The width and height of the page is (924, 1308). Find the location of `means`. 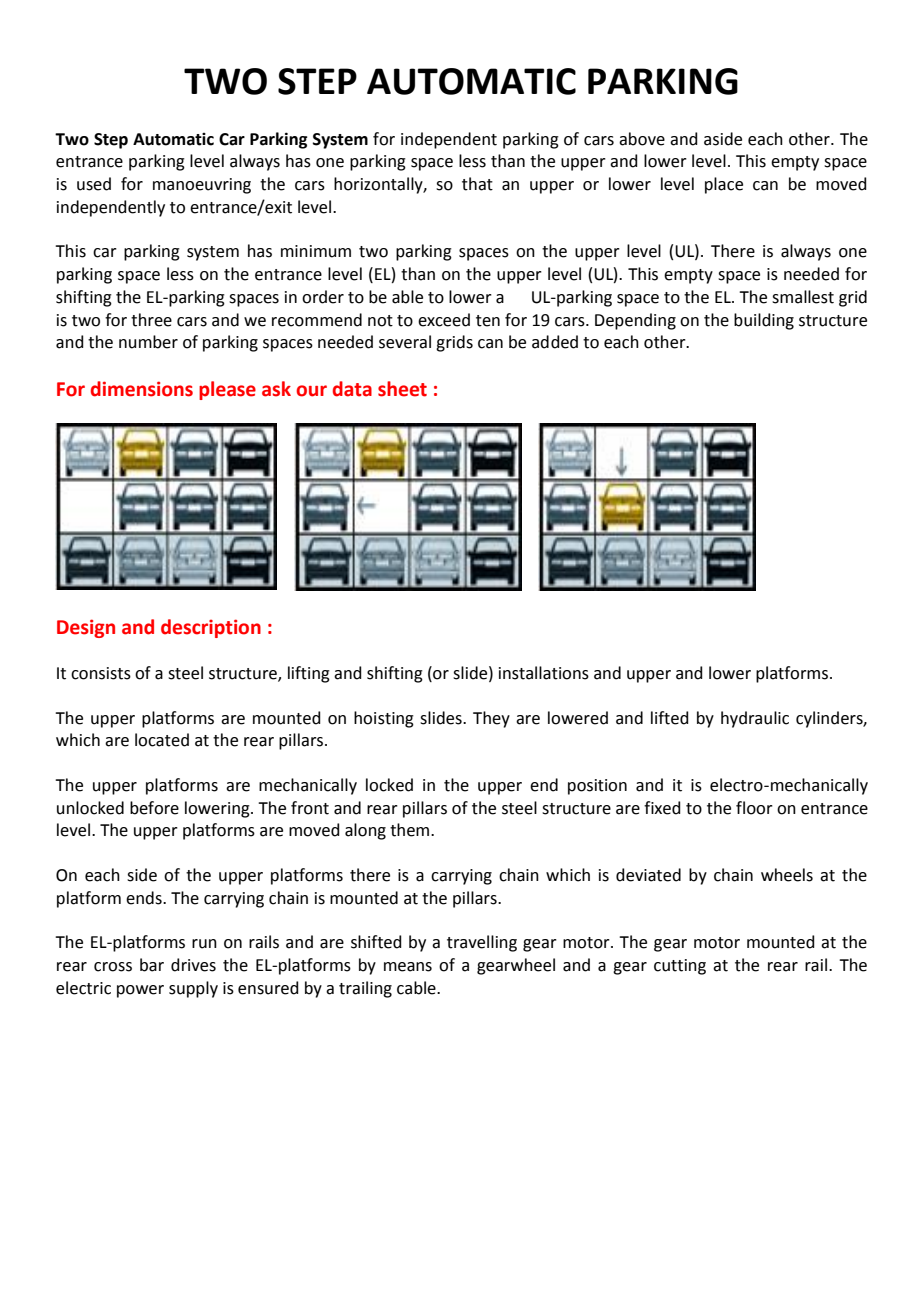

means is located at coordinates (408, 967).
